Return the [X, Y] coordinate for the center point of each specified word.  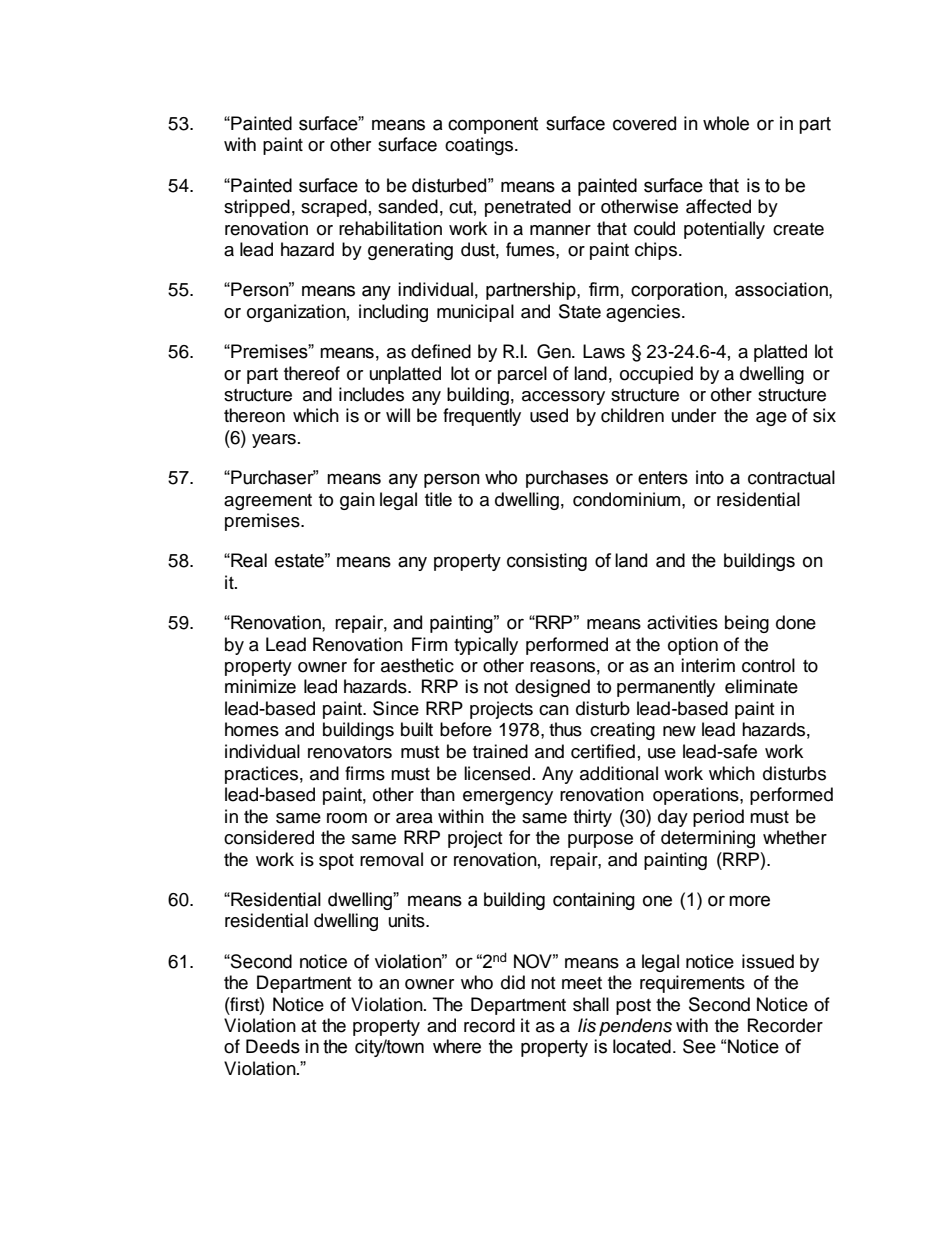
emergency [508, 798]
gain [357, 501]
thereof [312, 373]
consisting [547, 562]
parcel [522, 375]
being [747, 624]
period [718, 818]
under [694, 415]
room [347, 818]
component [493, 125]
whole [726, 123]
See [699, 1046]
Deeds [273, 1046]
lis [587, 1025]
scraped [334, 208]
